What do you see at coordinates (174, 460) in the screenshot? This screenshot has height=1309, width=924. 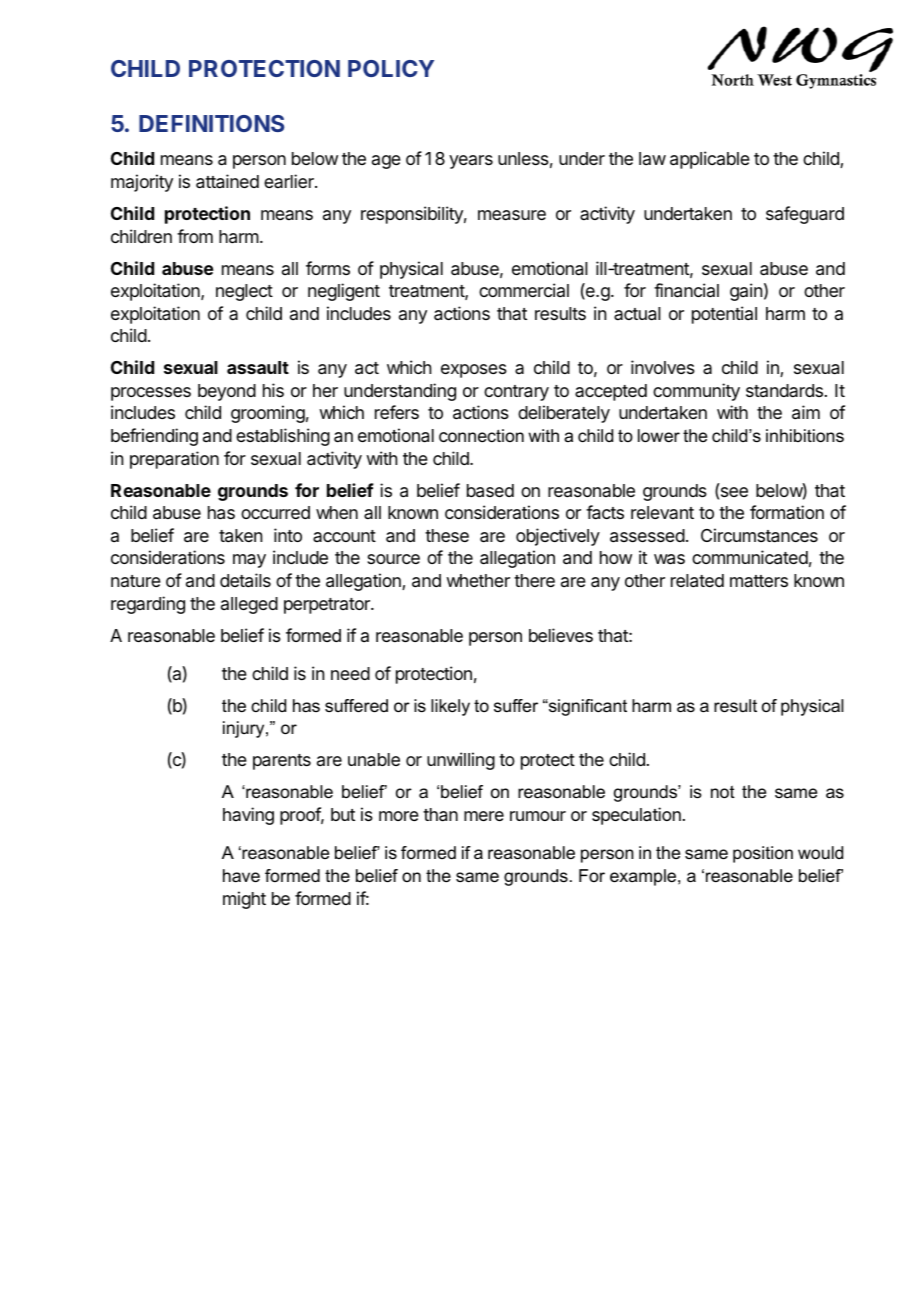 I see `preparation` at bounding box center [174, 460].
